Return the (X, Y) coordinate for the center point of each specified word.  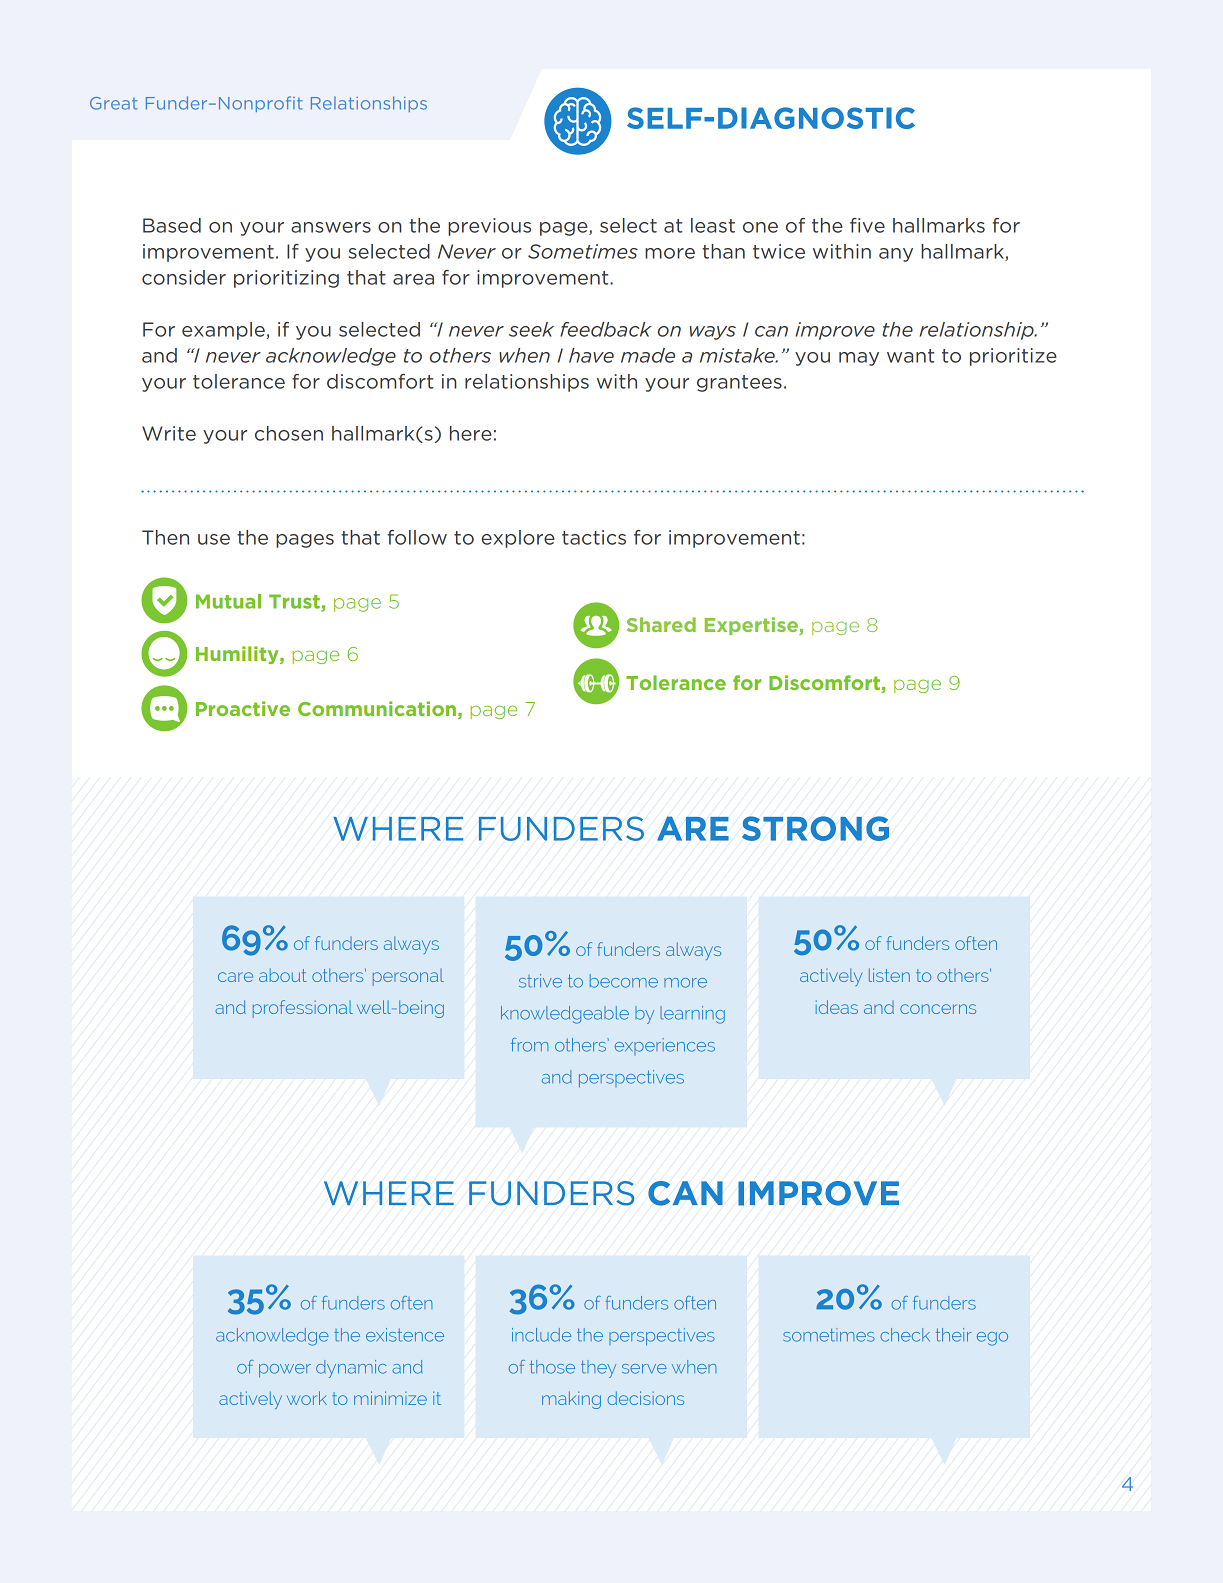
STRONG (815, 828)
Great (114, 103)
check (905, 1335)
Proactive (243, 708)
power (285, 1371)
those (552, 1367)
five (867, 225)
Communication (377, 708)
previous (489, 227)
